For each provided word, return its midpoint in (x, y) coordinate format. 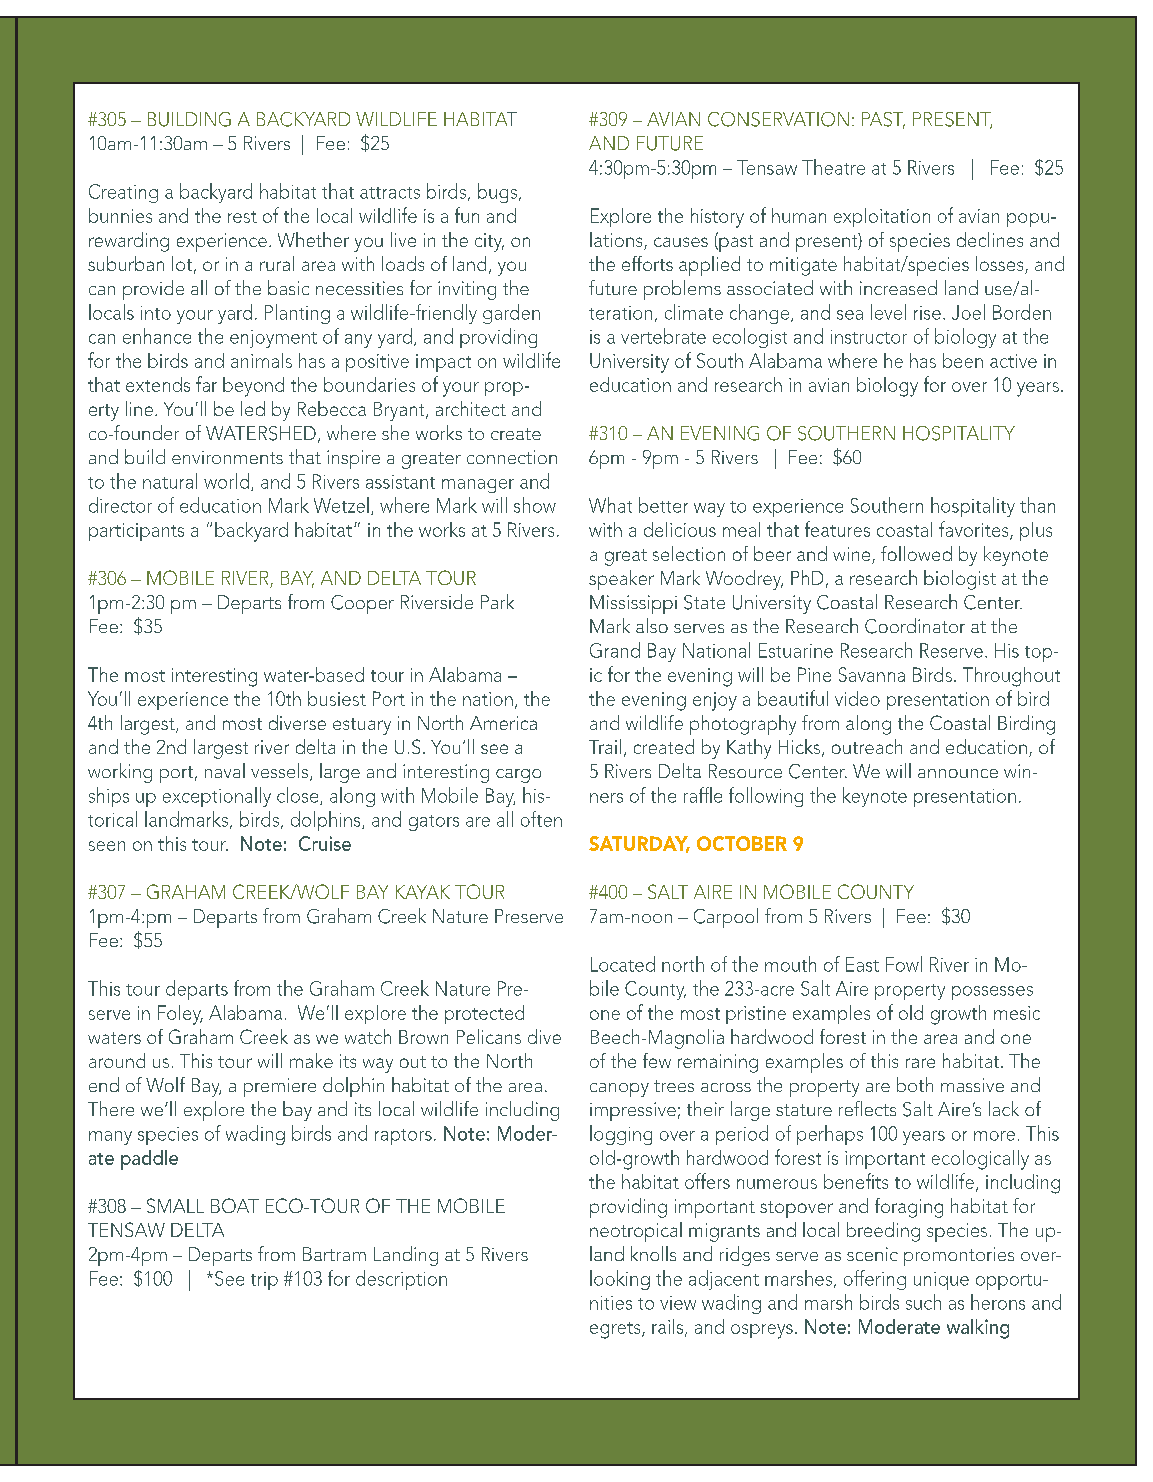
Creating (123, 193)
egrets (616, 1330)
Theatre (833, 167)
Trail (605, 746)
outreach (867, 746)
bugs (497, 193)
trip (264, 1281)
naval (225, 770)
